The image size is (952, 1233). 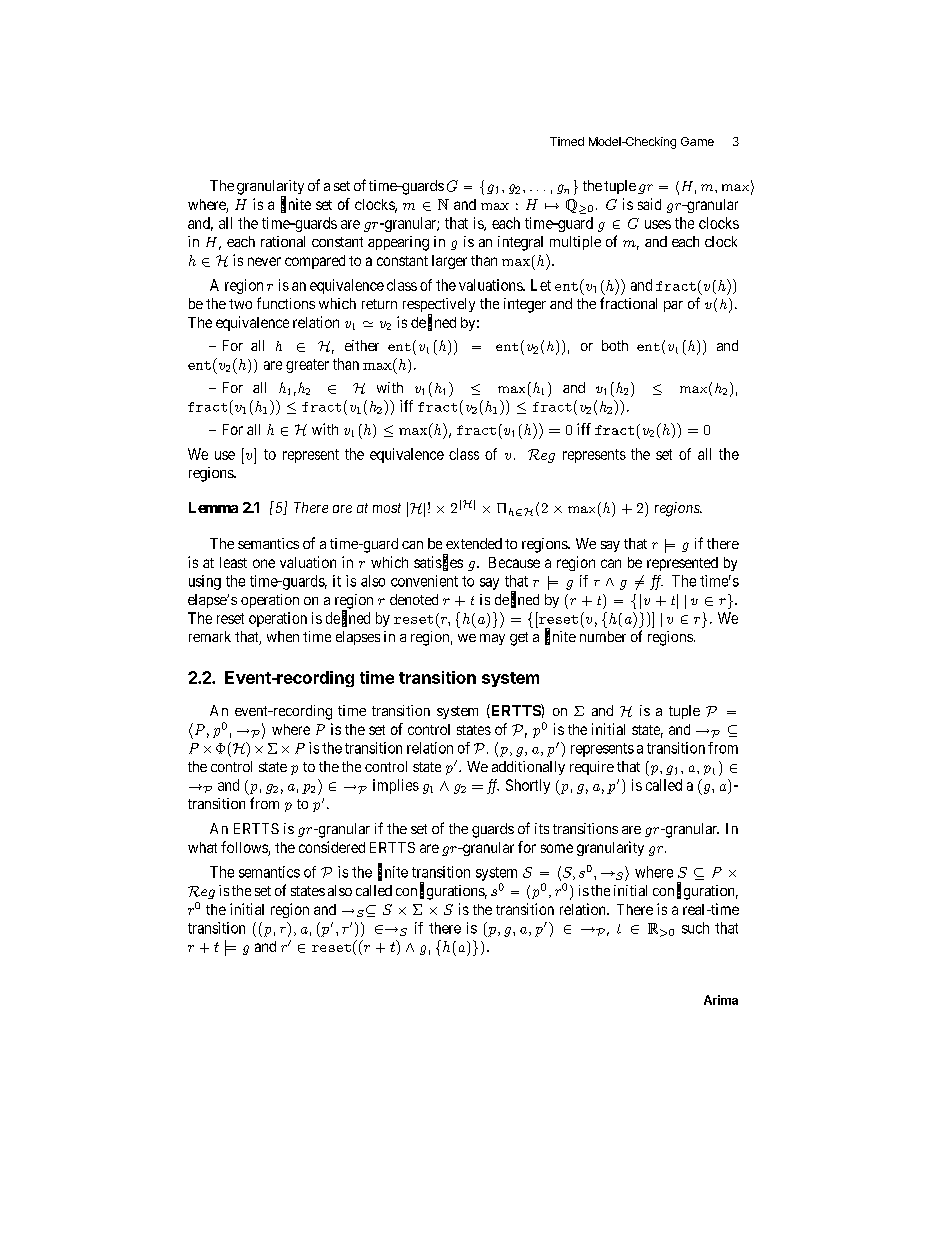 I want to click on Game, so click(x=697, y=141).
